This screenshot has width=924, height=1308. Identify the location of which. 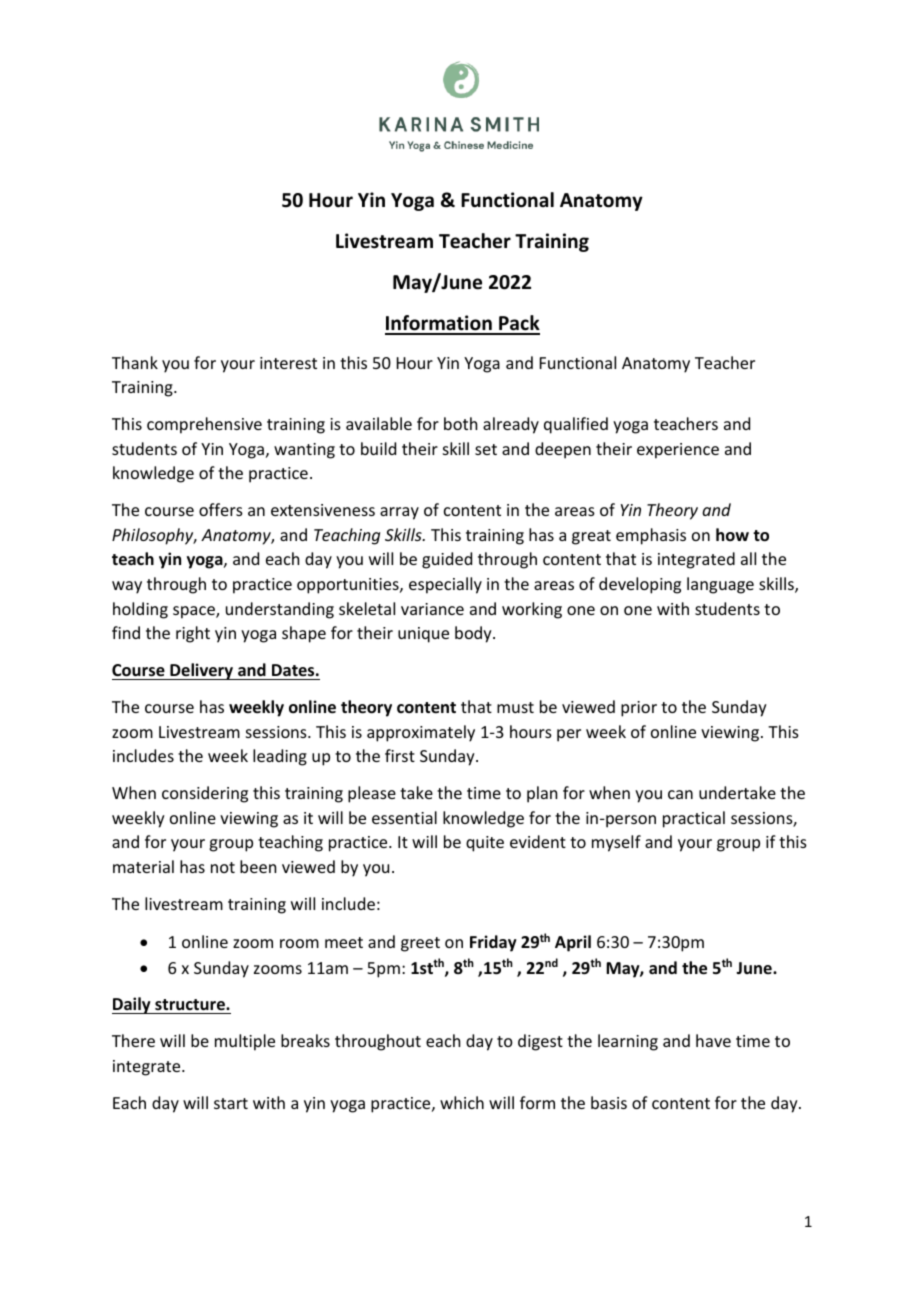
(462, 1102).
